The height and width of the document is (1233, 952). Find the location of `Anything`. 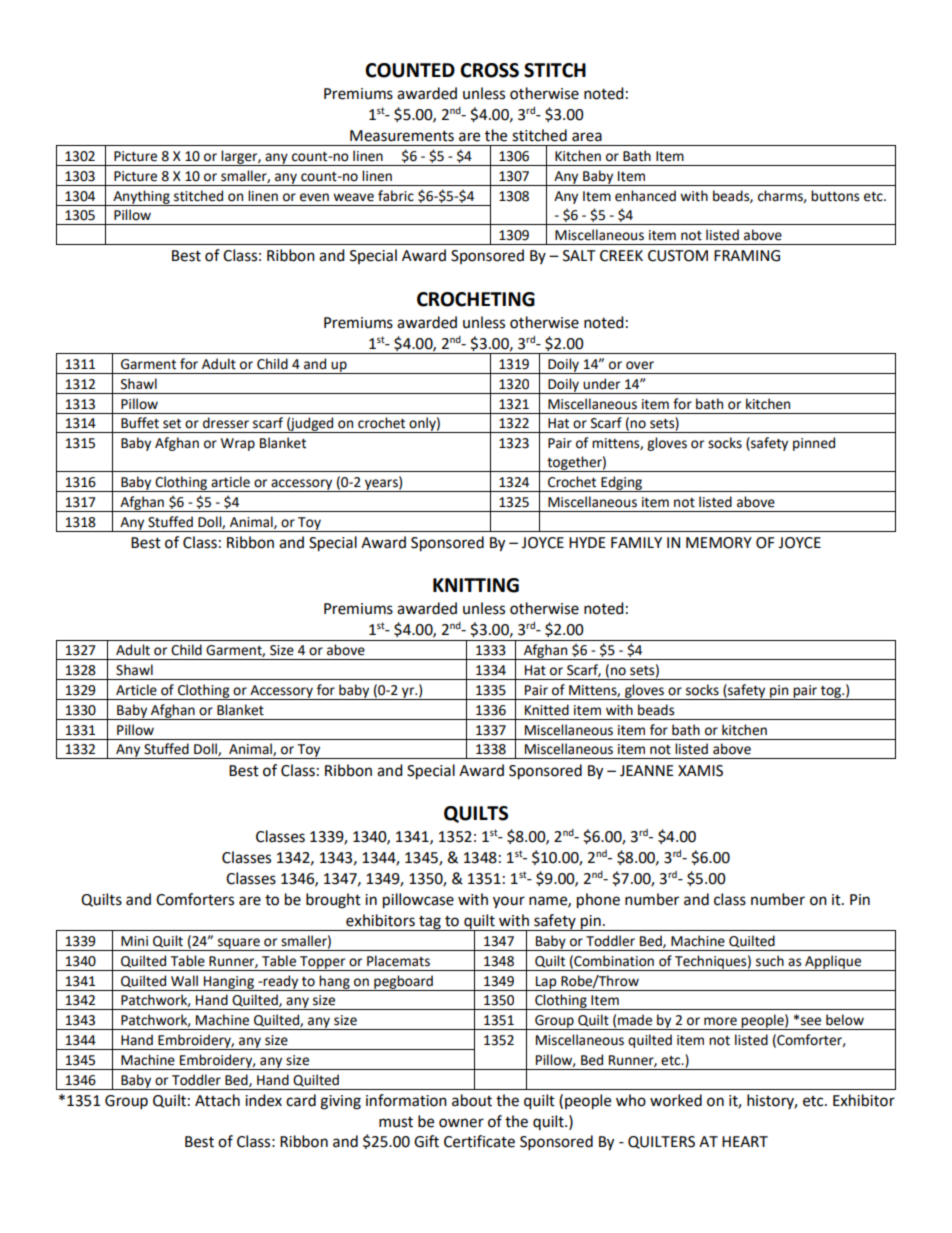

Anything is located at coordinates (141, 198).
